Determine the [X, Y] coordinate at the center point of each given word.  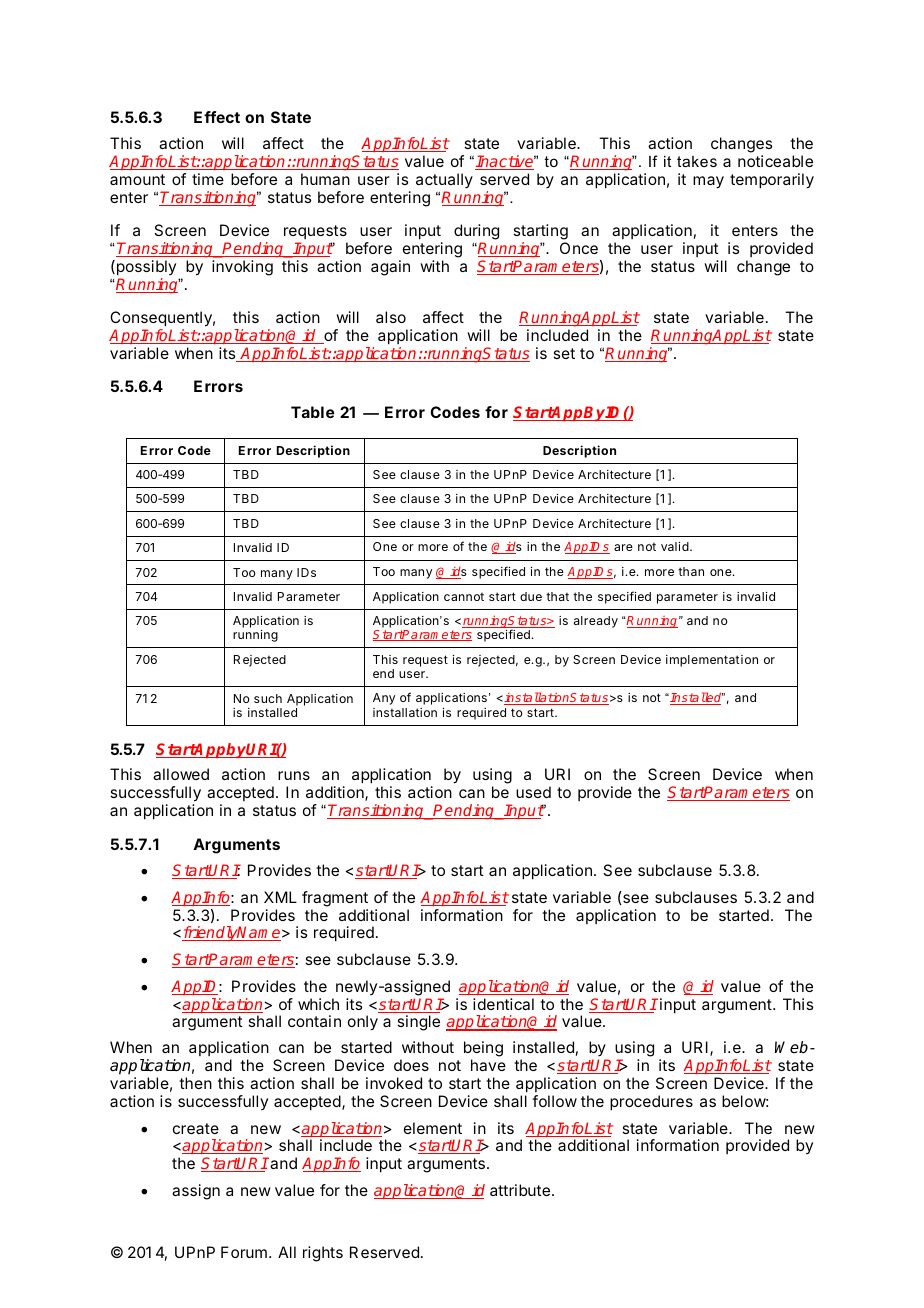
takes [697, 161]
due [531, 596]
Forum [244, 1252]
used [533, 792]
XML [280, 897]
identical [503, 1004]
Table [313, 412]
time [208, 179]
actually [444, 182]
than [691, 571]
